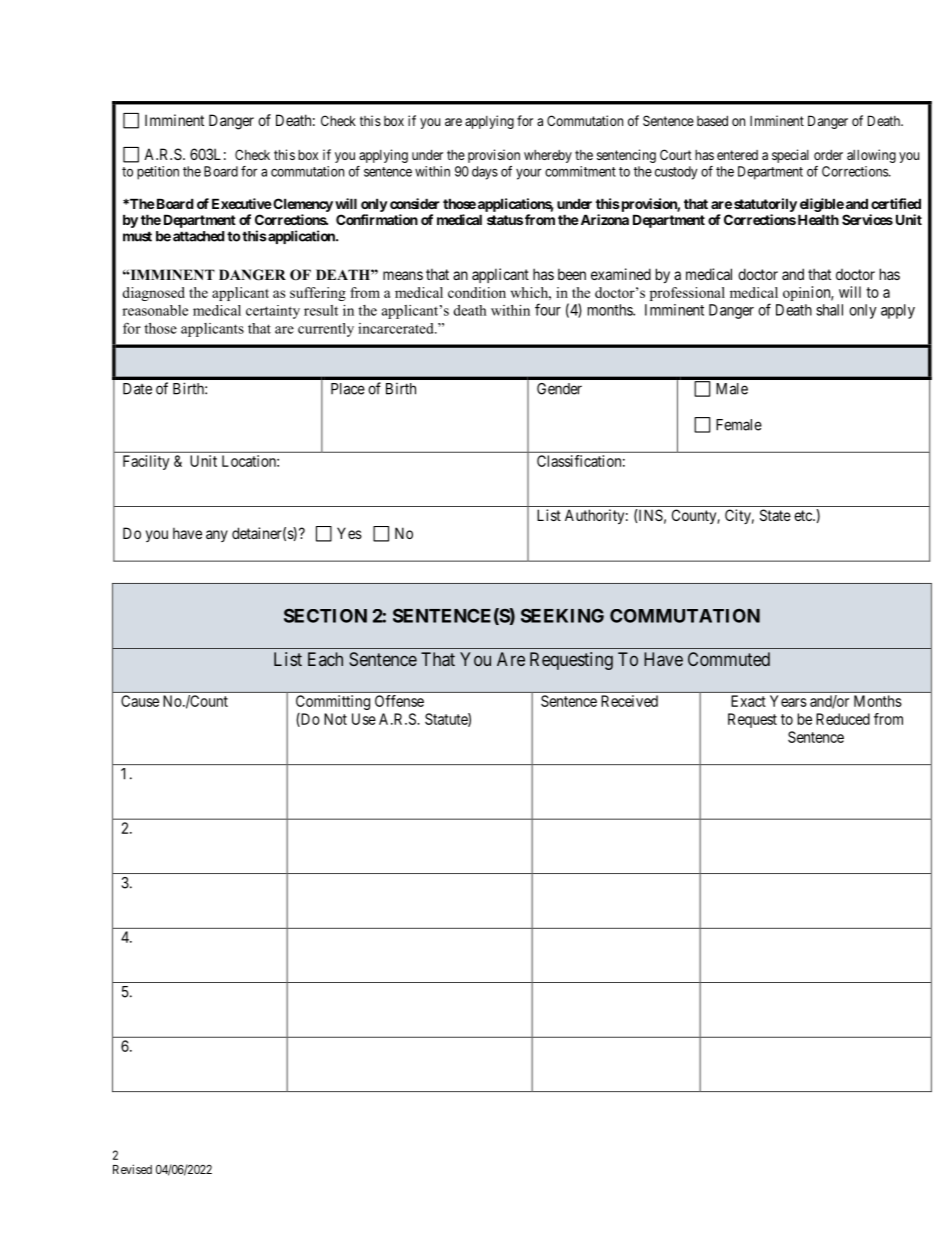  What do you see at coordinates (158, 173) in the image?
I see `petition` at bounding box center [158, 173].
